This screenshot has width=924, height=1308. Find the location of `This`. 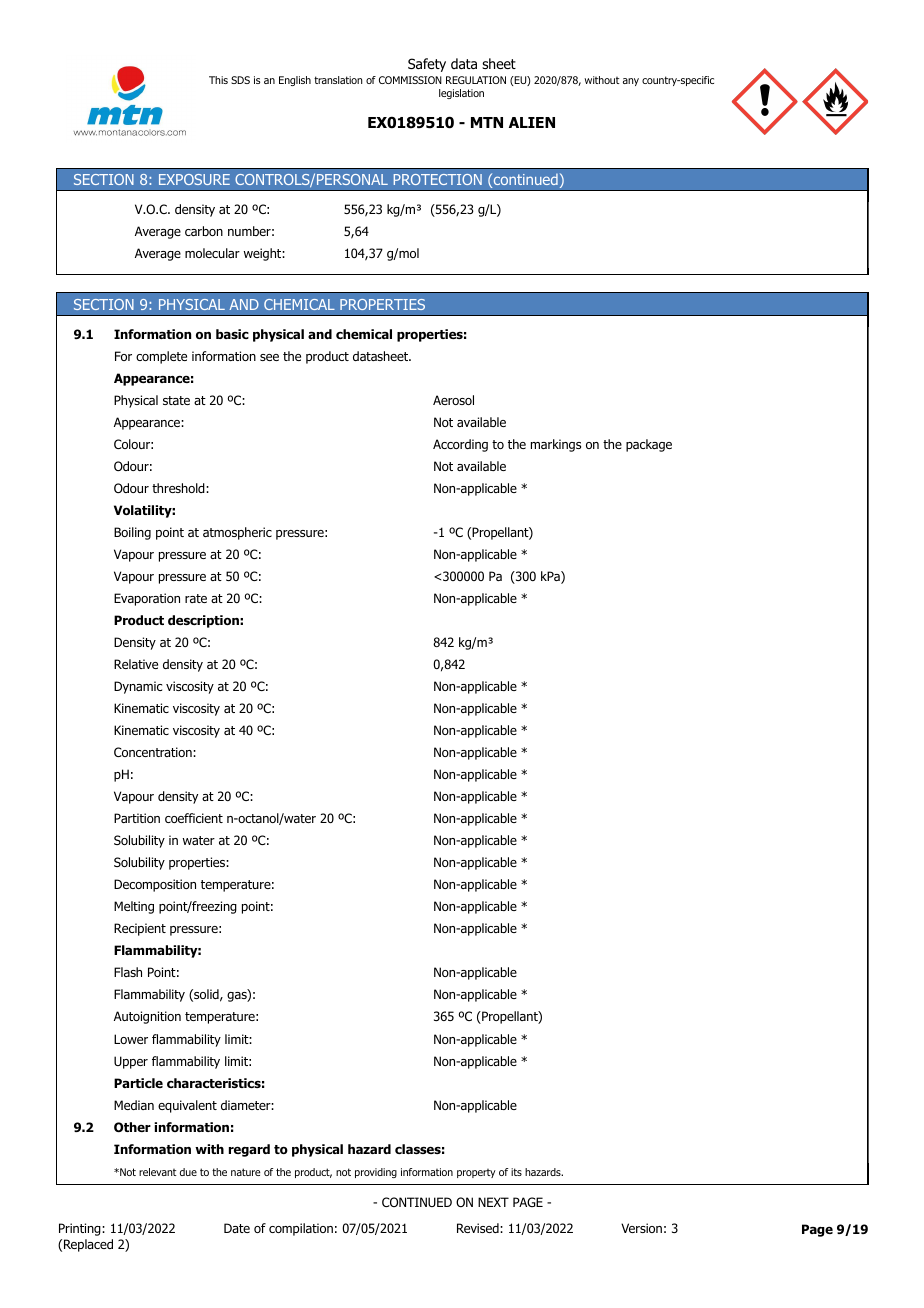

This is located at coordinates (218, 80).
